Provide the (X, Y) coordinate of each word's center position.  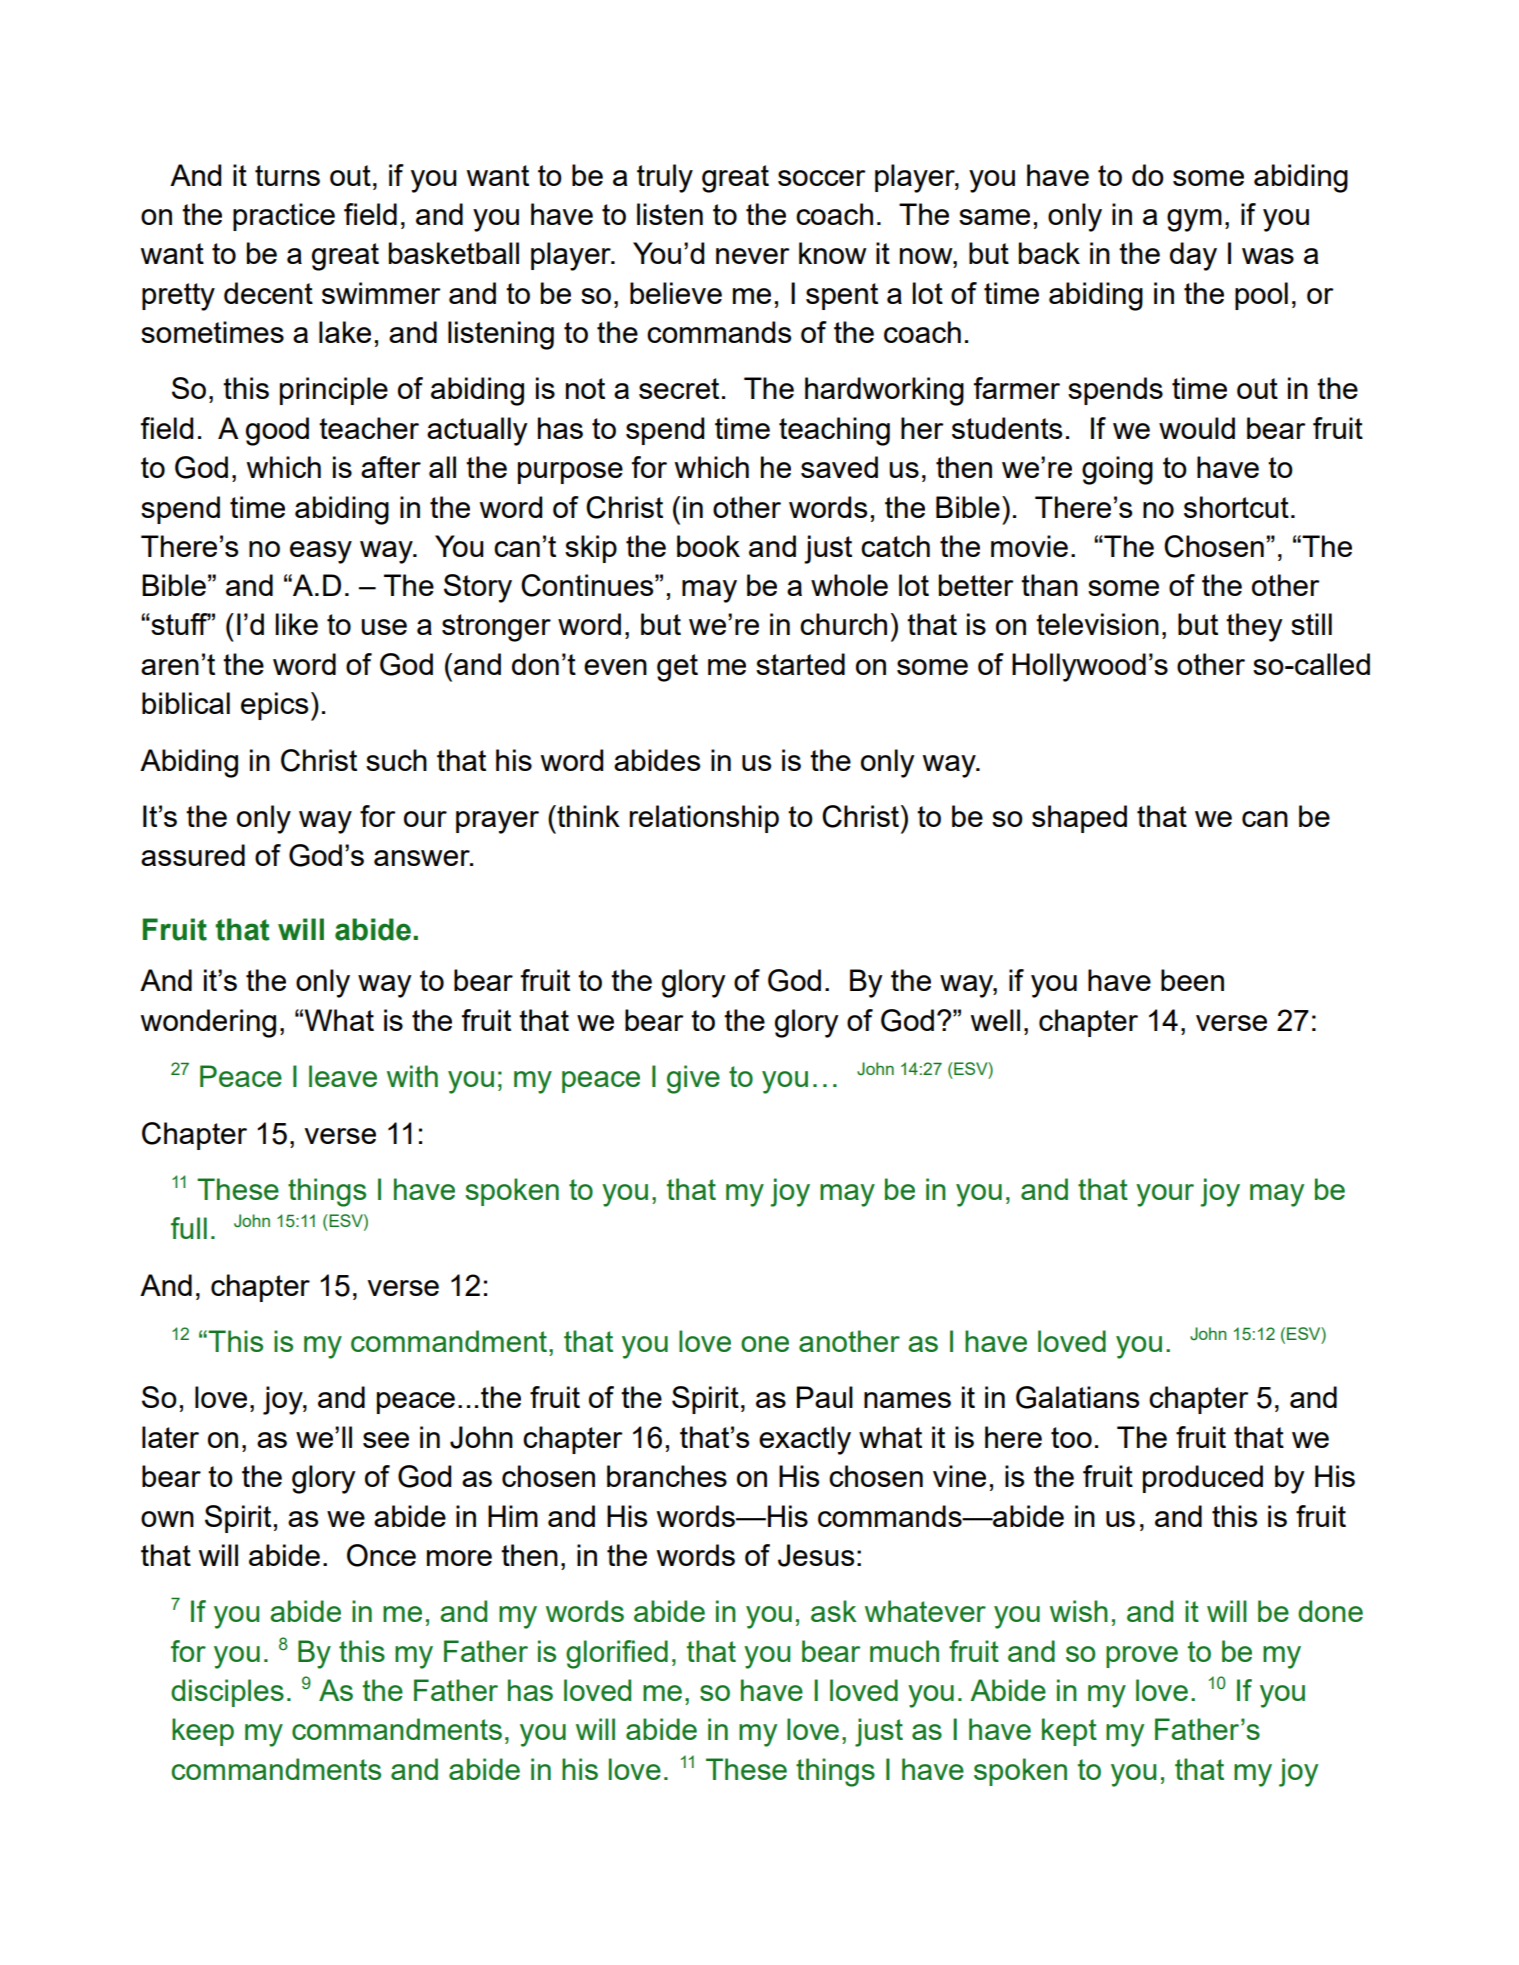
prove (1142, 1657)
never (753, 256)
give (693, 1079)
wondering (208, 1023)
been (1192, 980)
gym (1194, 220)
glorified (617, 1654)
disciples (227, 1693)
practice (284, 217)
